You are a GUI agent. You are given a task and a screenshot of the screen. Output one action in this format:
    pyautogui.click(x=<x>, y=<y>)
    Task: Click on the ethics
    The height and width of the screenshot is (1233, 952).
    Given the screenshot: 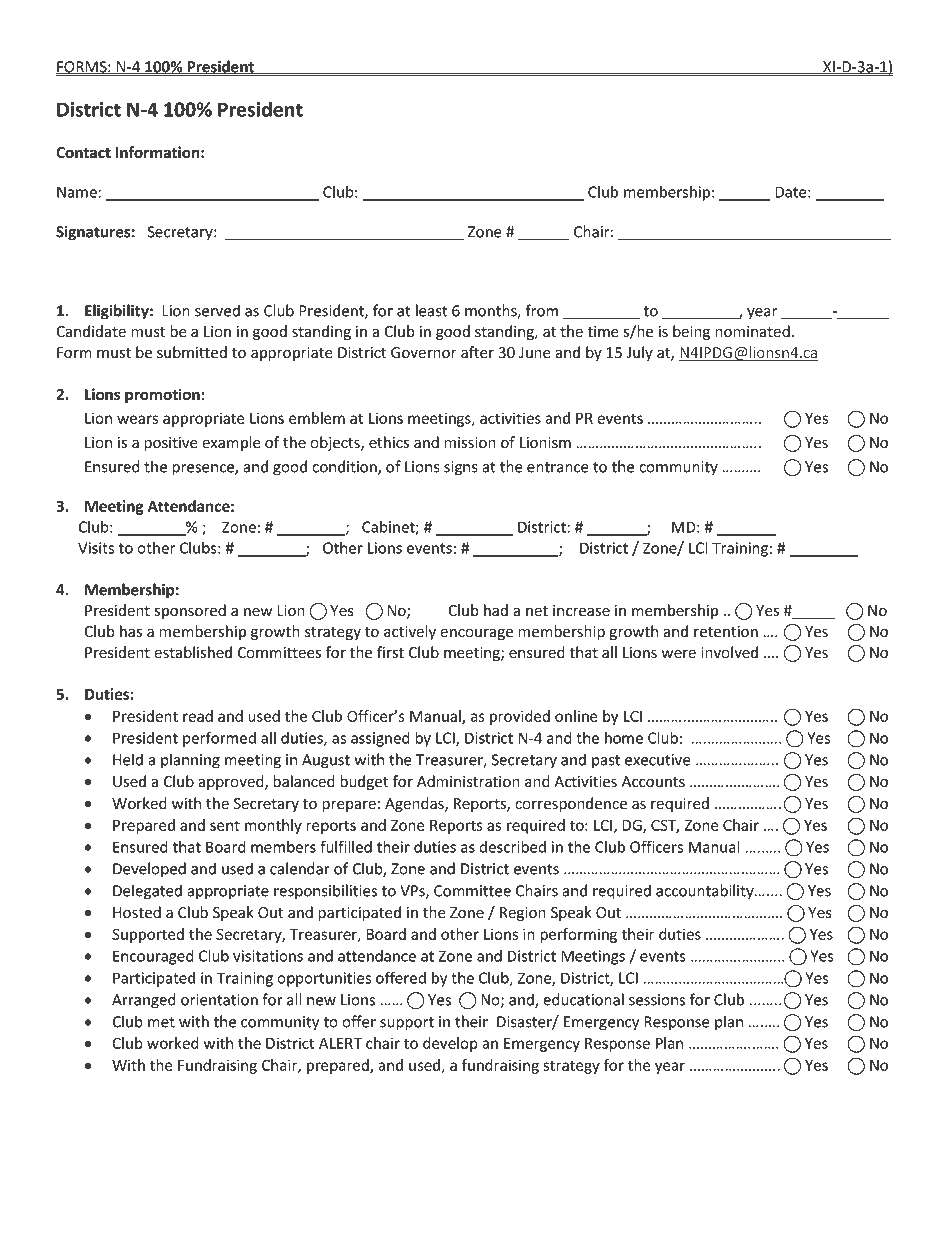 What is the action you would take?
    pyautogui.click(x=389, y=442)
